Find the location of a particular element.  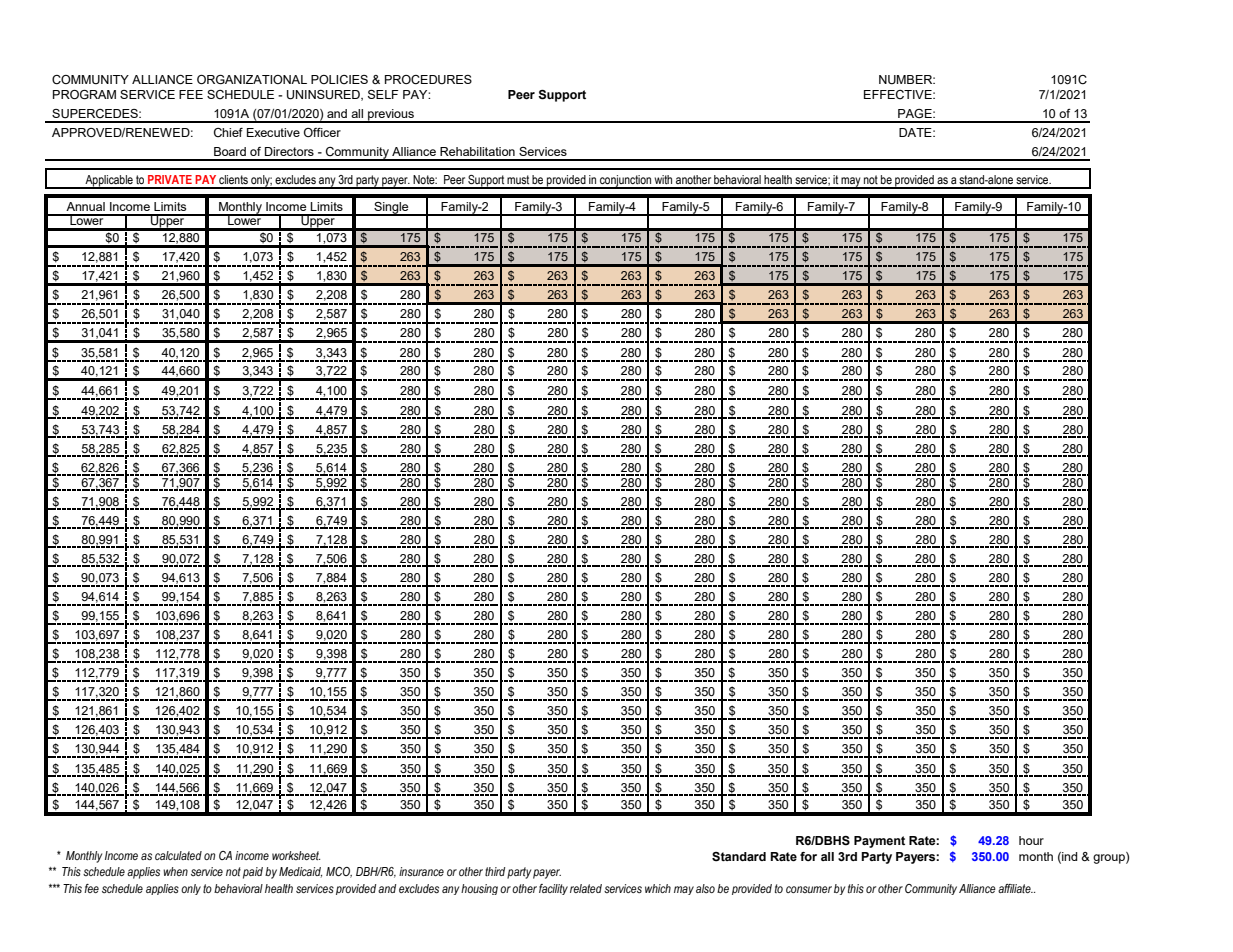

Applicable is located at coordinates (109, 182).
